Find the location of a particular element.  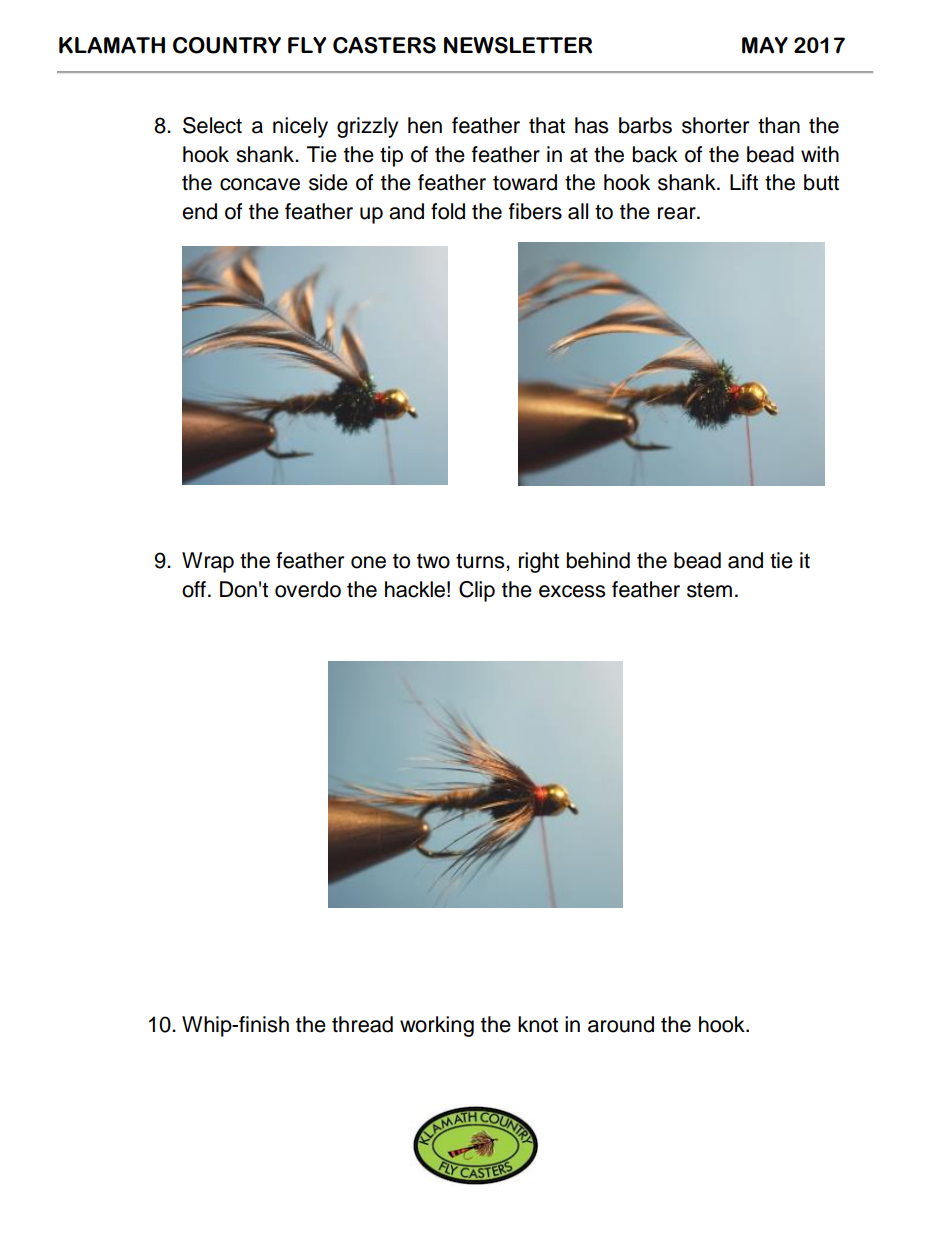

Wrap is located at coordinates (208, 562).
